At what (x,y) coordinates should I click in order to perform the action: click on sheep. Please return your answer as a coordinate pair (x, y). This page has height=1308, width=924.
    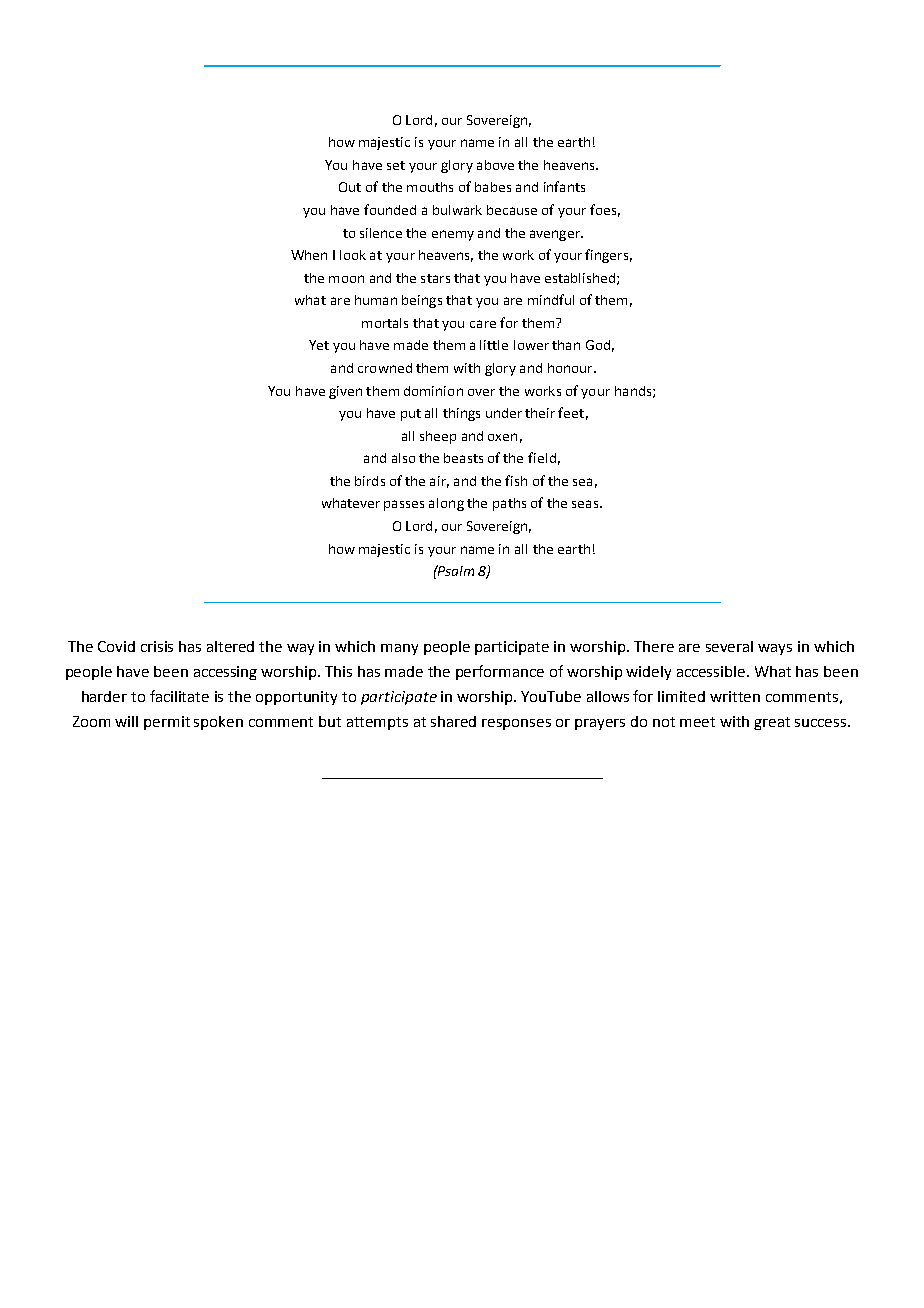
    Looking at the image, I should click on (438, 437).
